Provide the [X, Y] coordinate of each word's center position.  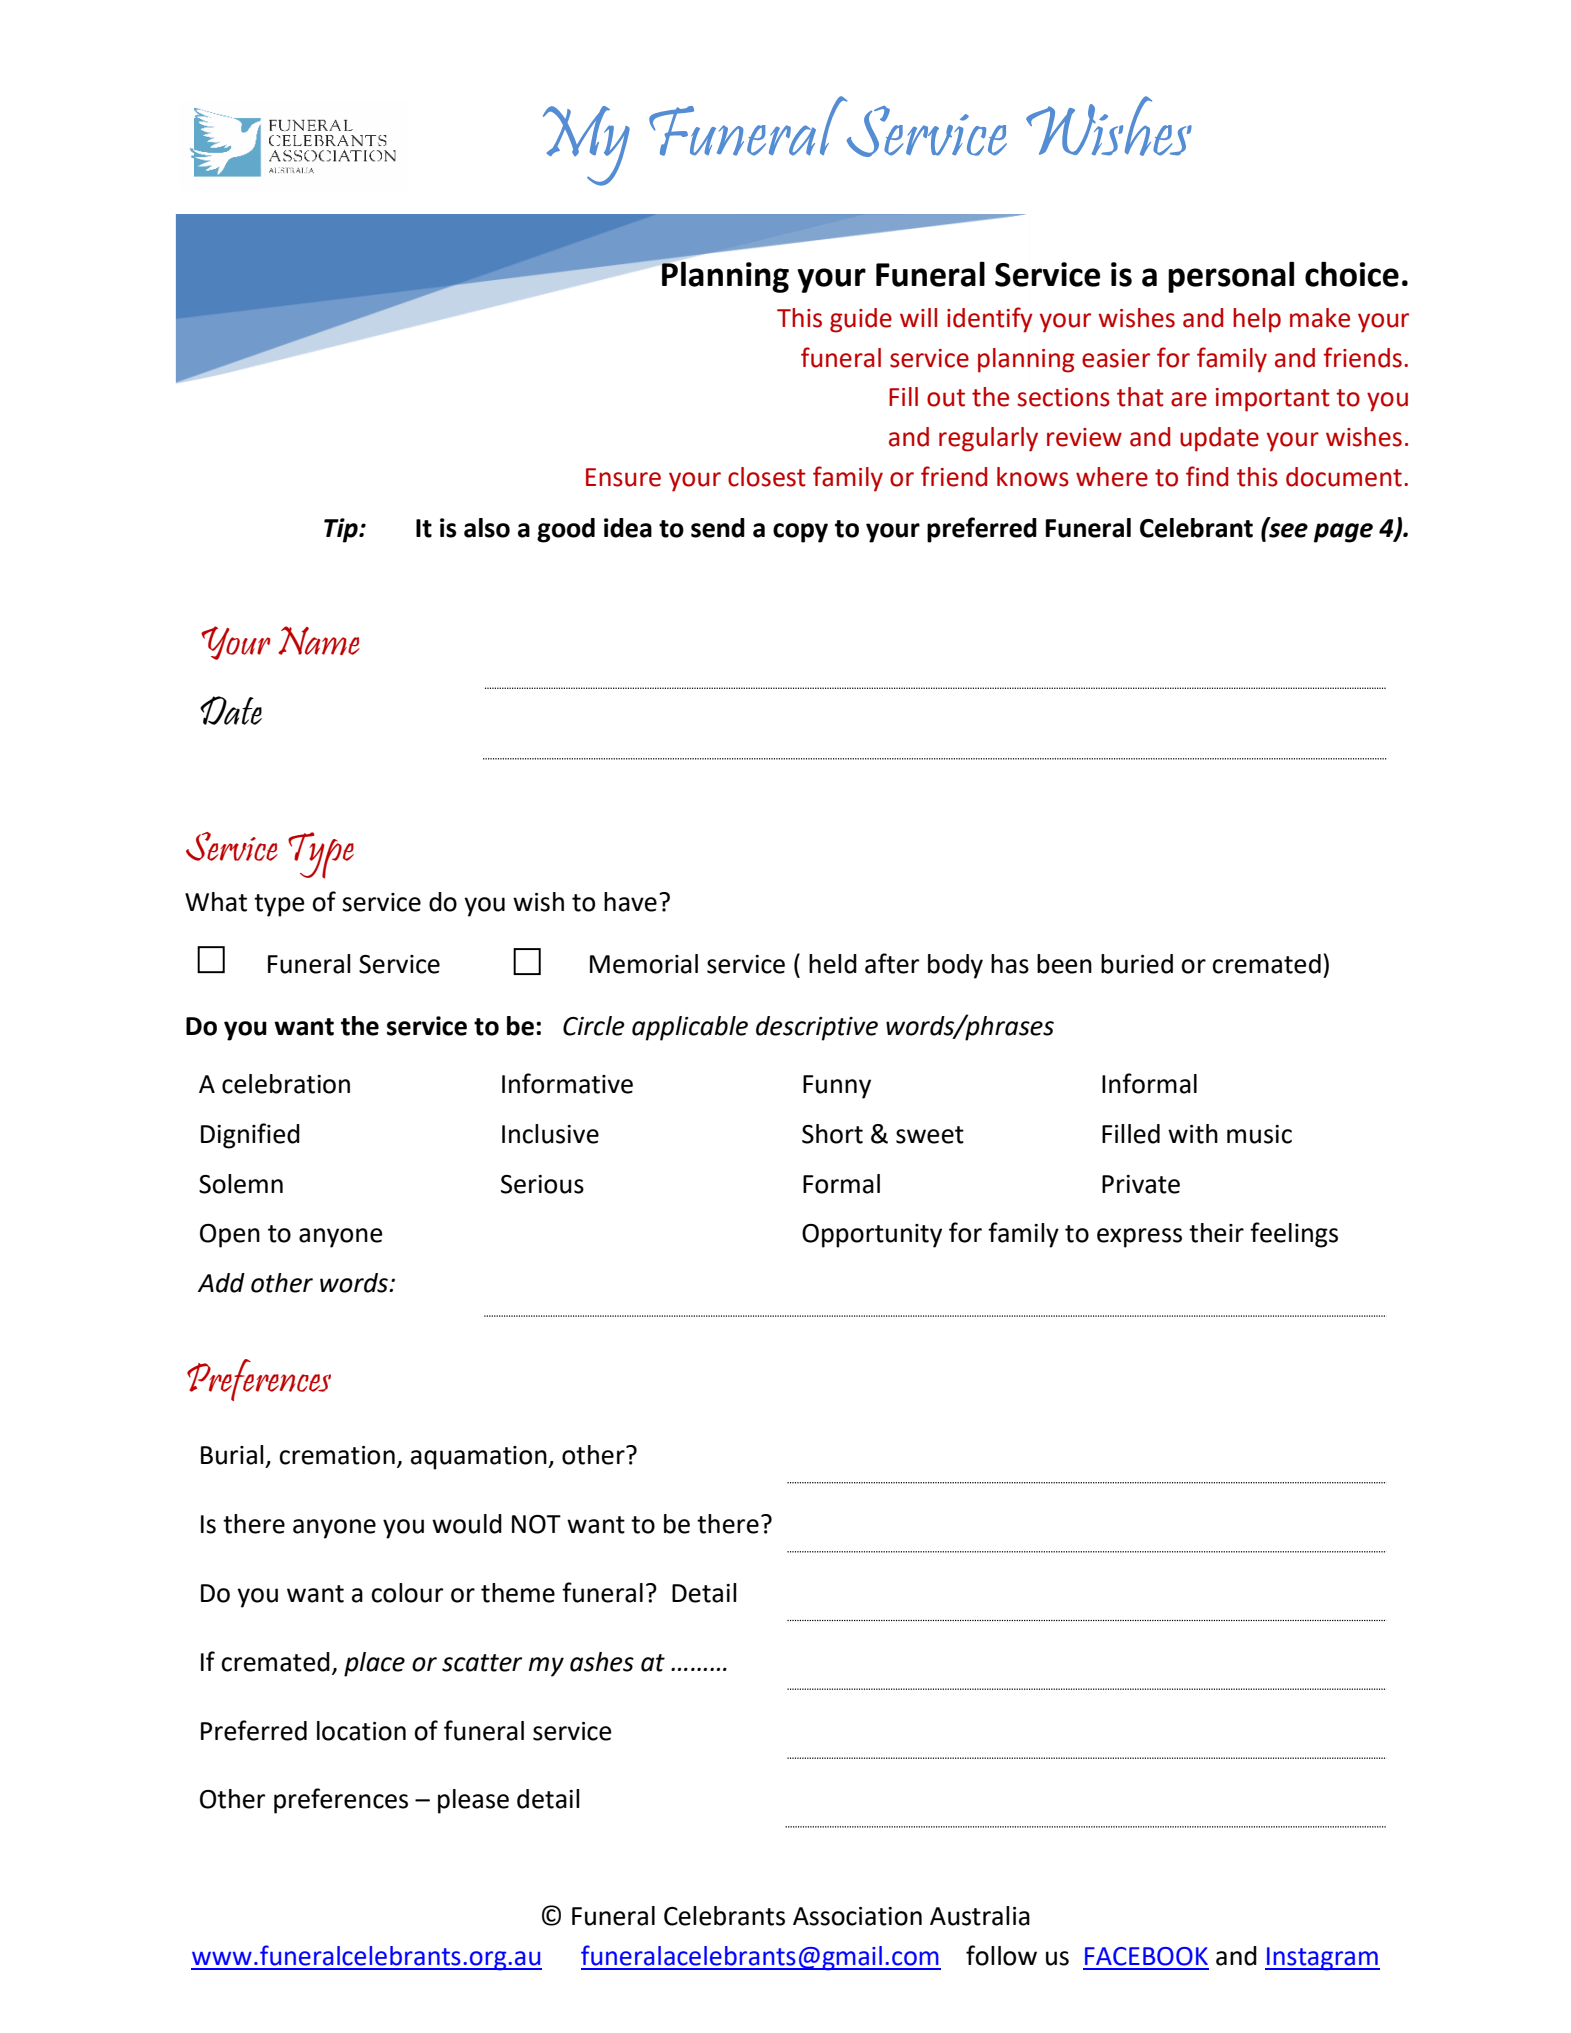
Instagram [1322, 1959]
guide [861, 320]
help [1257, 320]
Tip [342, 530]
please [473, 1801]
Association [857, 1916]
